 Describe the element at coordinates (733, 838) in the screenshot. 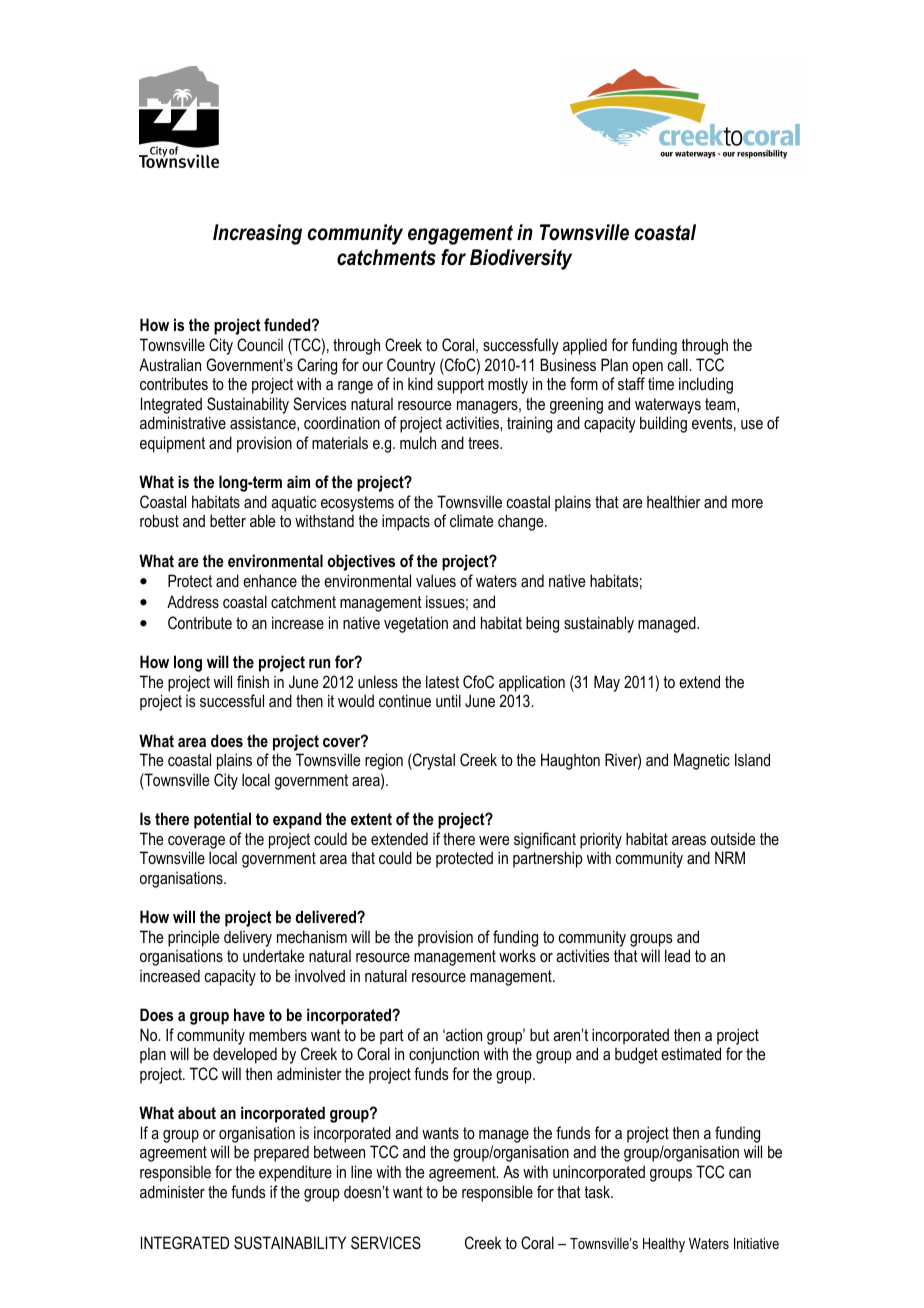

I see `outside` at that location.
